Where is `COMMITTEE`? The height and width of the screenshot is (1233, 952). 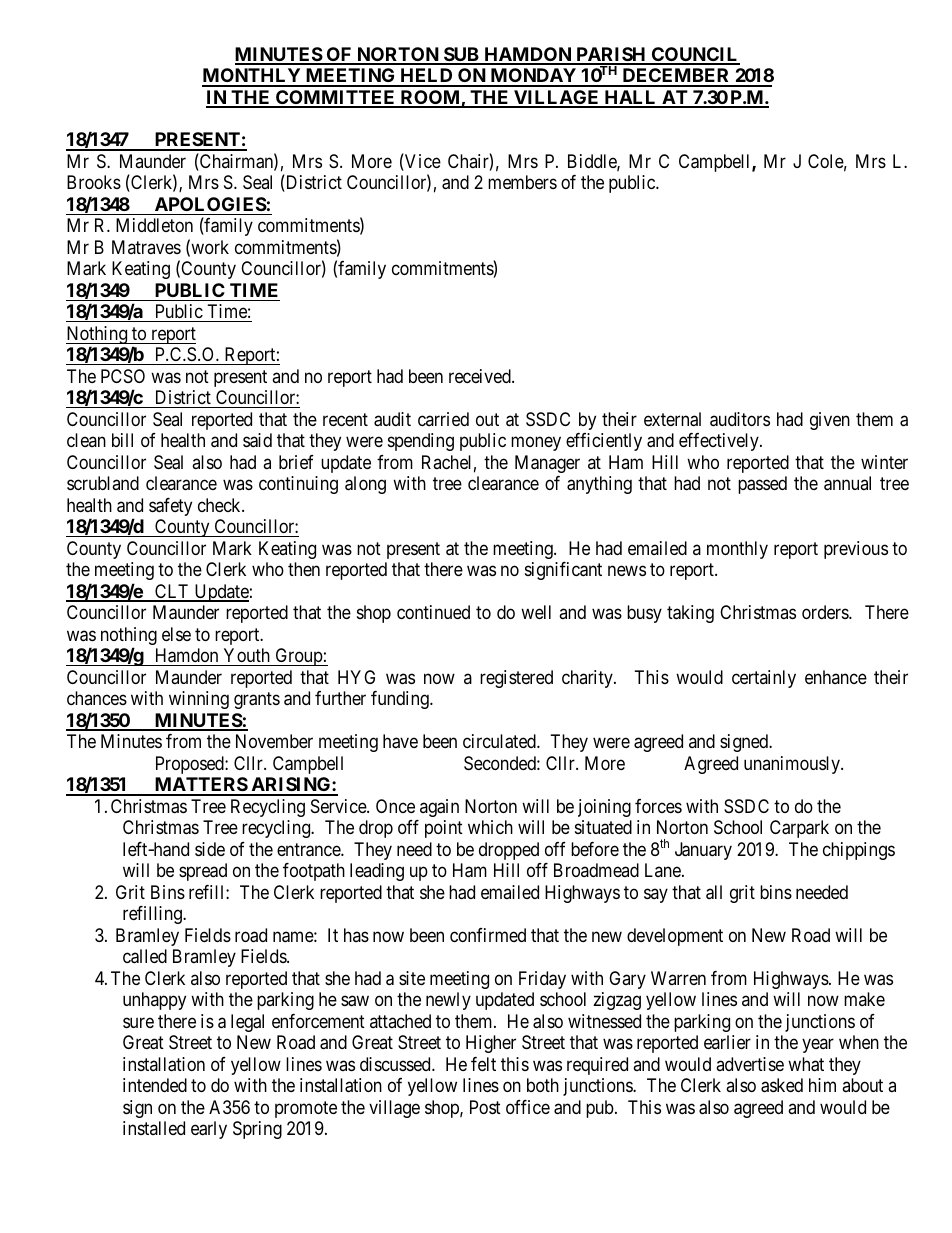
COMMITTEE is located at coordinates (336, 98).
